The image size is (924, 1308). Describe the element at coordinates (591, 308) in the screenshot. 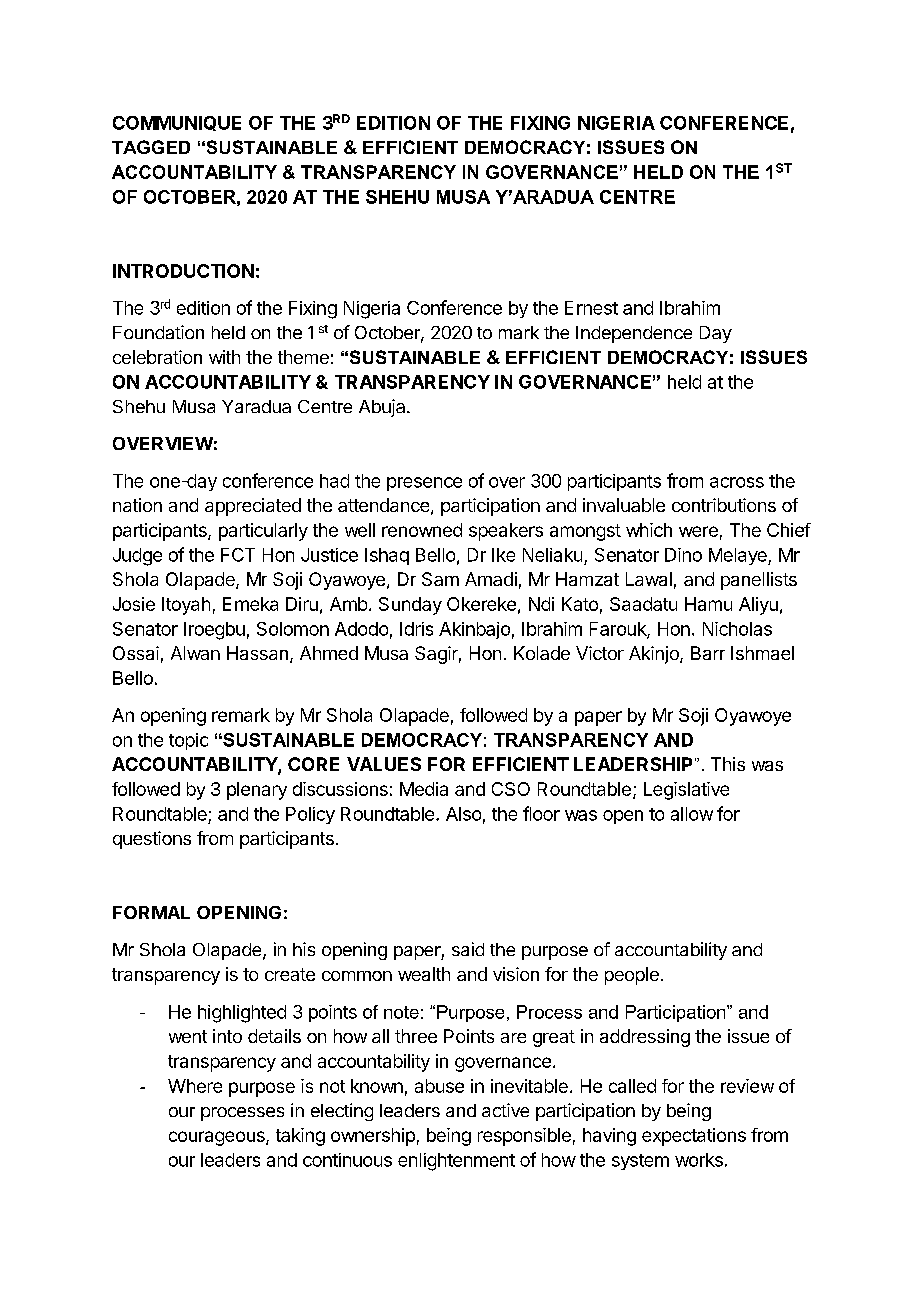

I see `Ernest` at that location.
